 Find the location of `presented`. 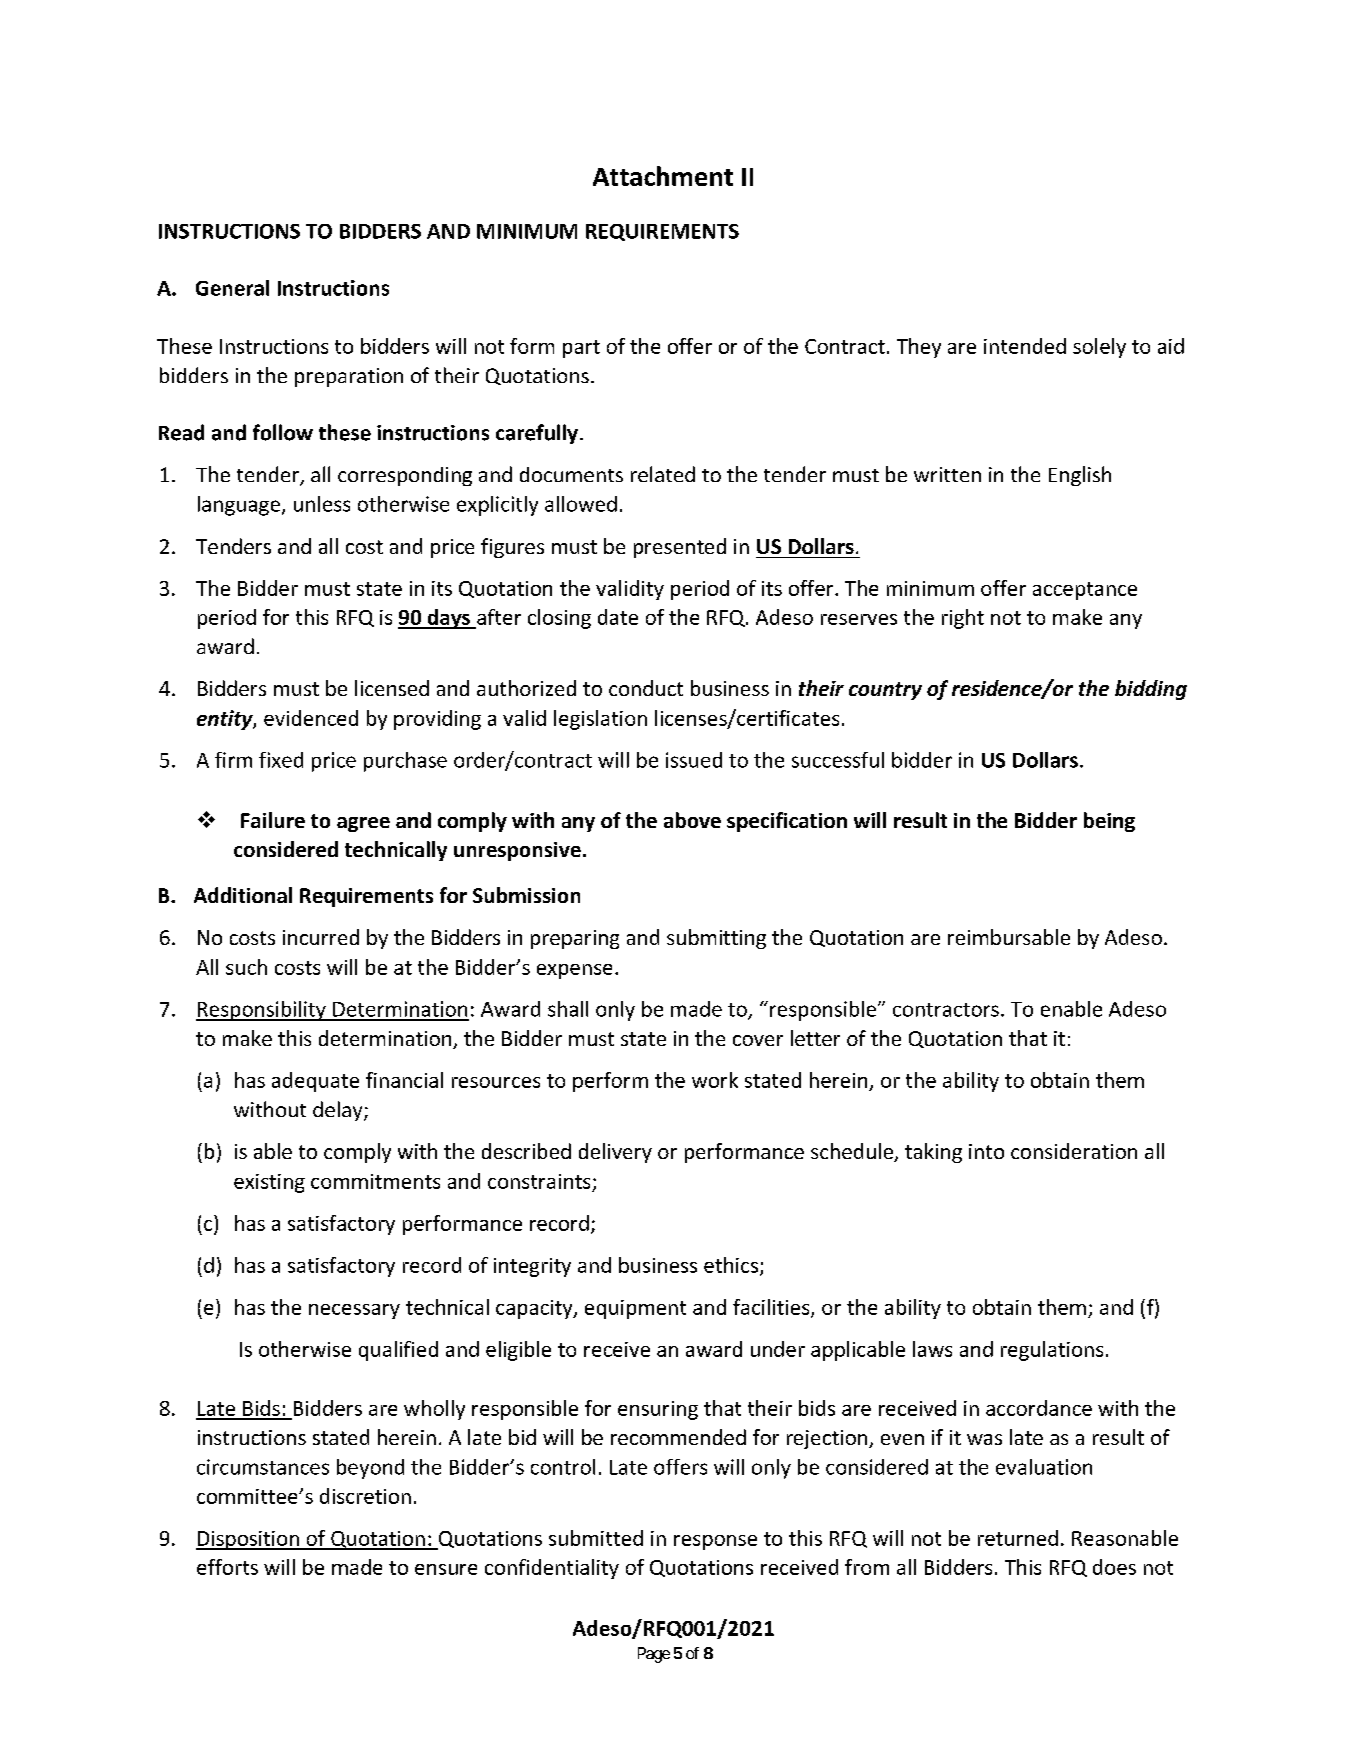

presented is located at coordinates (680, 548).
